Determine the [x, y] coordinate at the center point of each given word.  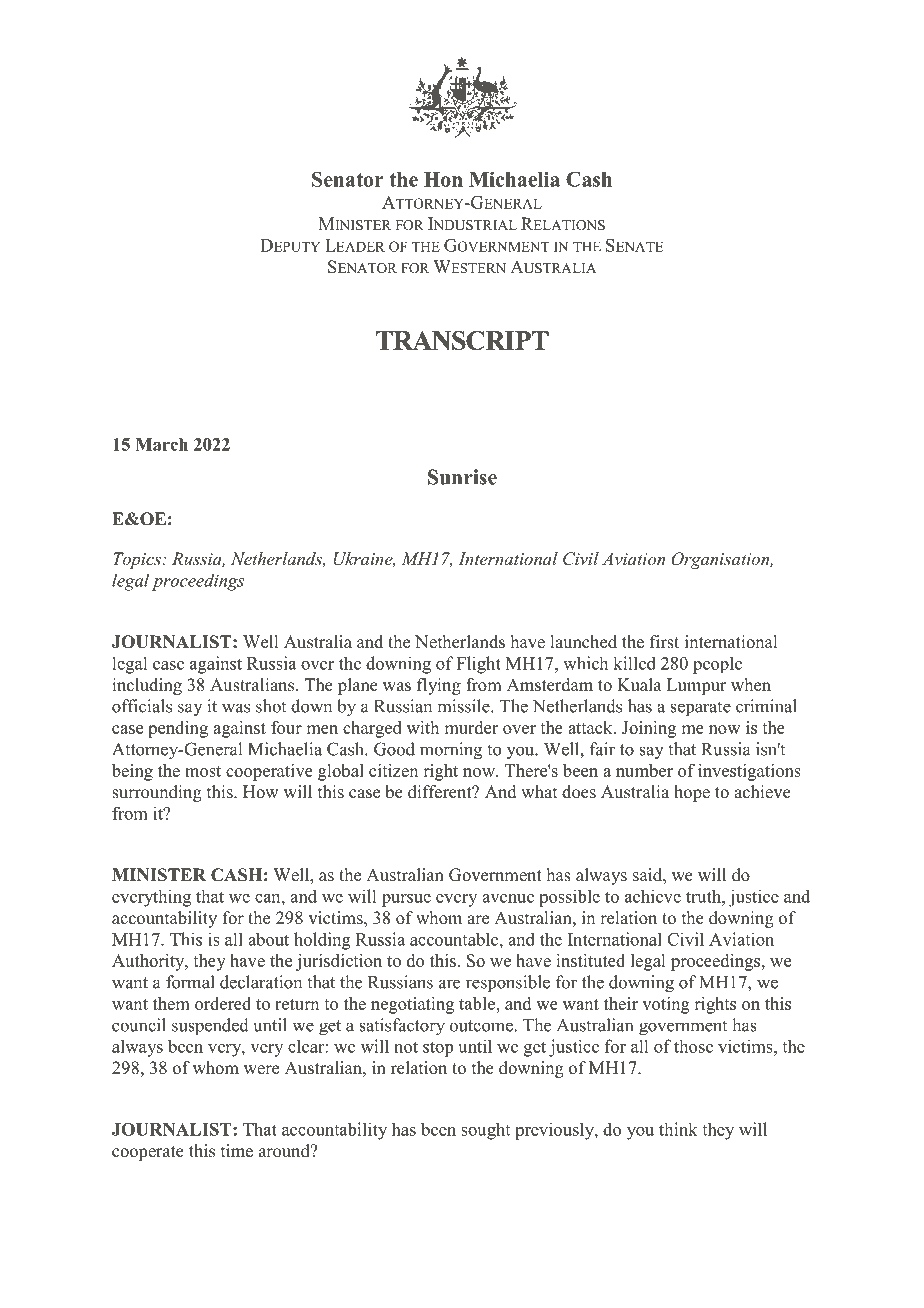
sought [485, 1131]
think [678, 1129]
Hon [443, 179]
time [237, 1151]
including [147, 686]
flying [439, 686]
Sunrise [462, 477]
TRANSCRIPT [462, 340]
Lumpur [697, 686]
